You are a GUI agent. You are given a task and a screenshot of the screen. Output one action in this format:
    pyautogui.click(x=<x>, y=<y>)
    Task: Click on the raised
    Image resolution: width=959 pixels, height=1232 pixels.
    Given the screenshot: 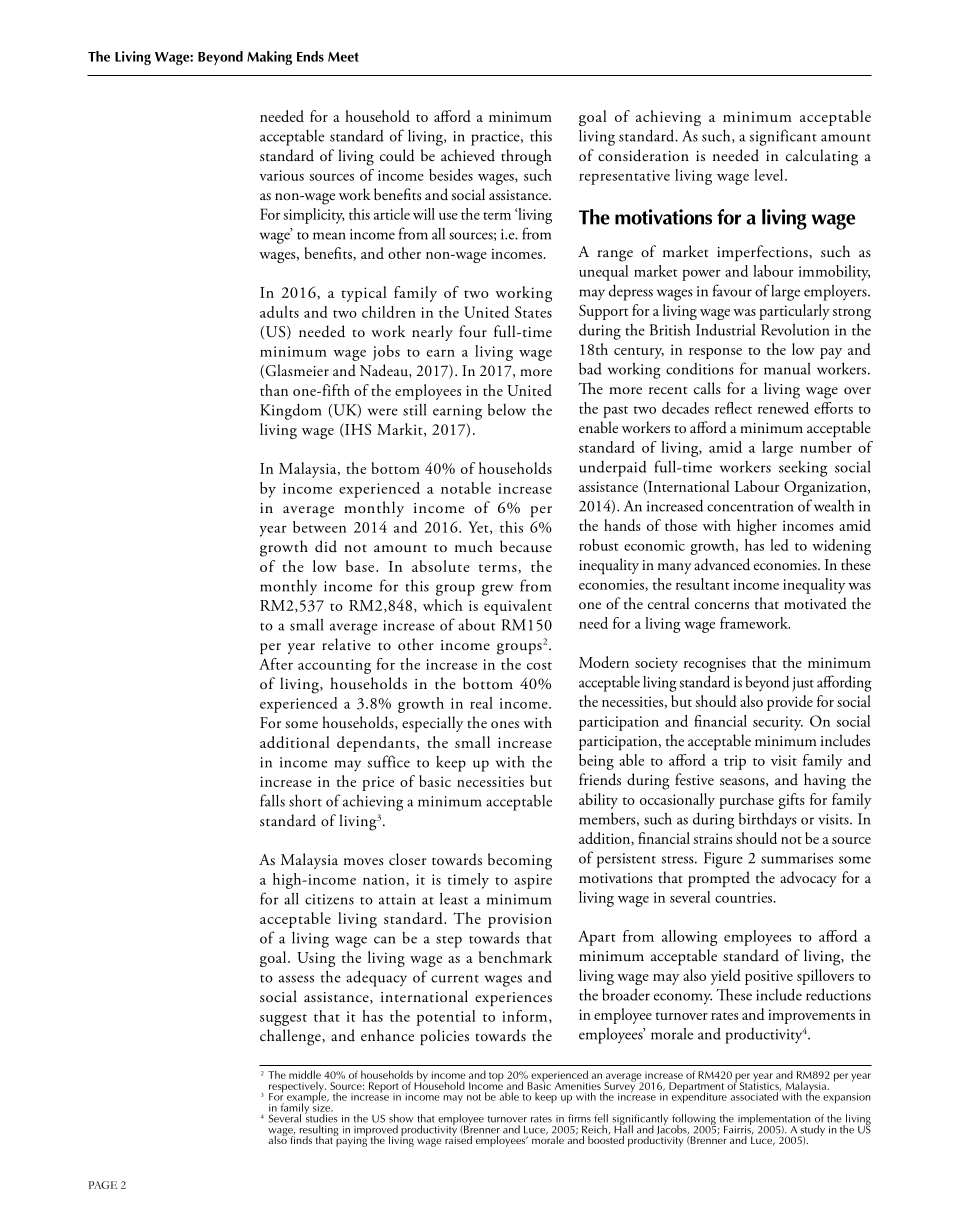 What is the action you would take?
    pyautogui.click(x=458, y=1138)
